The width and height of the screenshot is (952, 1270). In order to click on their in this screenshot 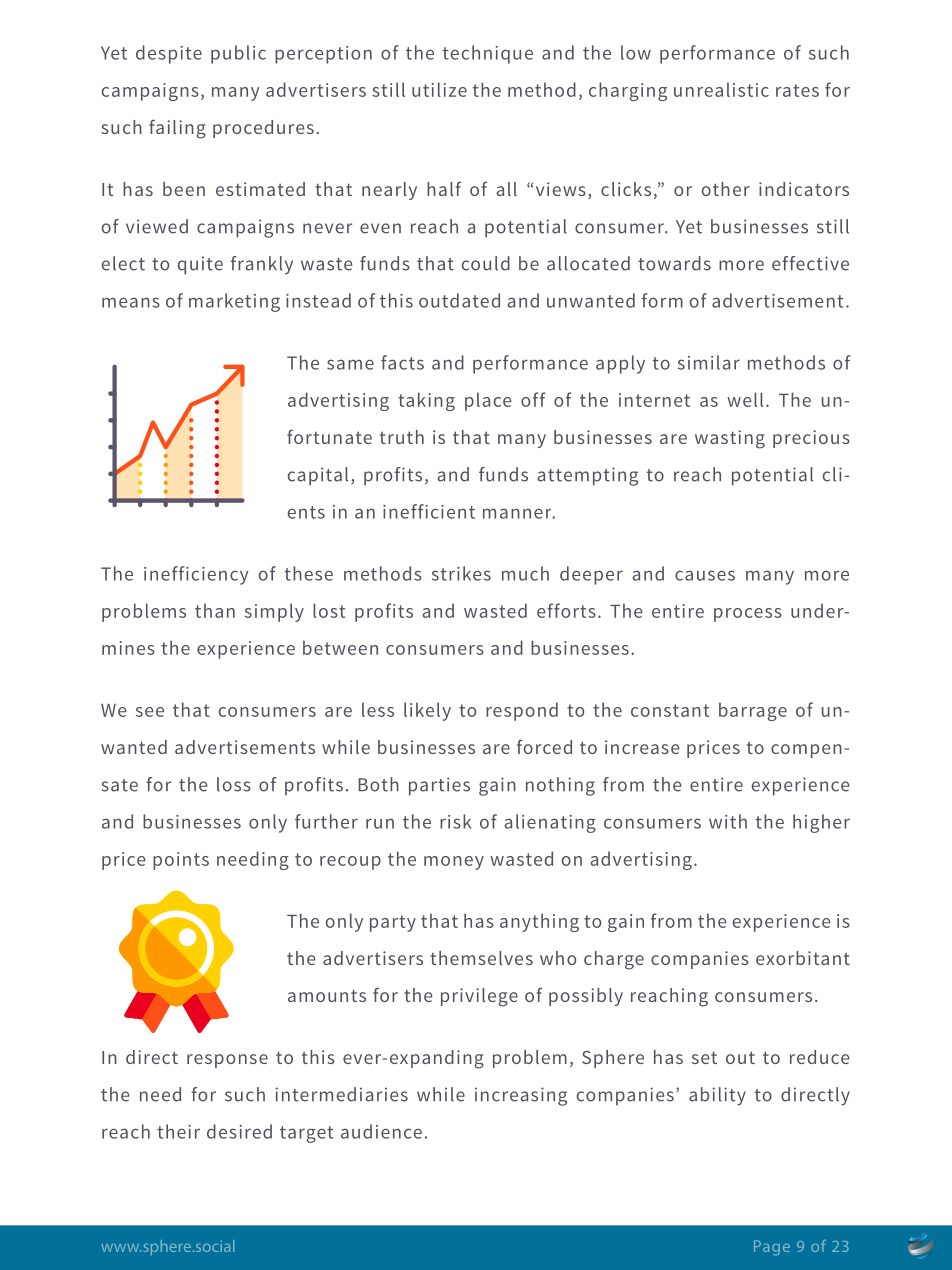, I will do `click(178, 1131)`.
